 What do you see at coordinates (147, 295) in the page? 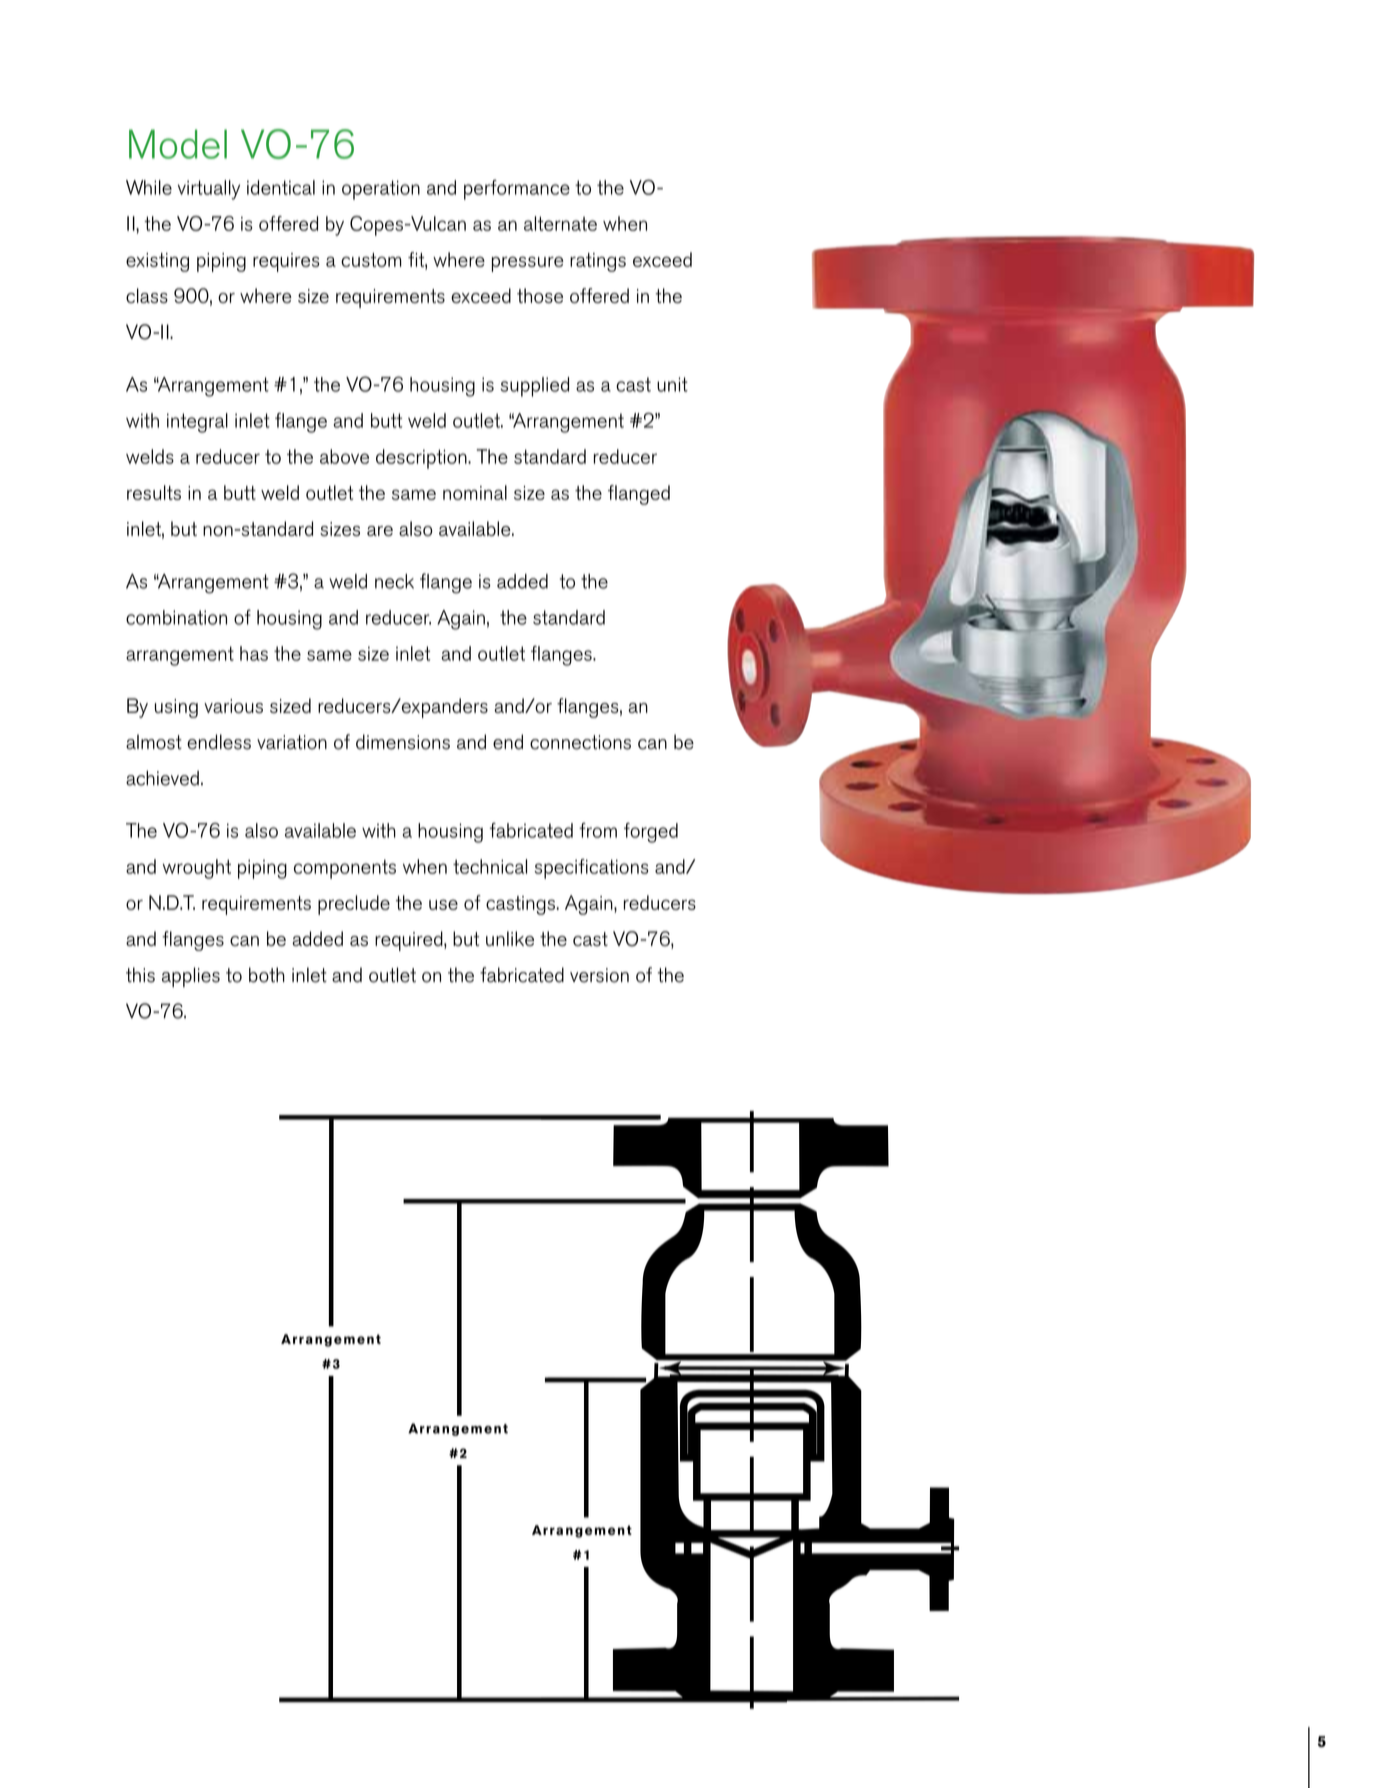
I see `class` at bounding box center [147, 295].
